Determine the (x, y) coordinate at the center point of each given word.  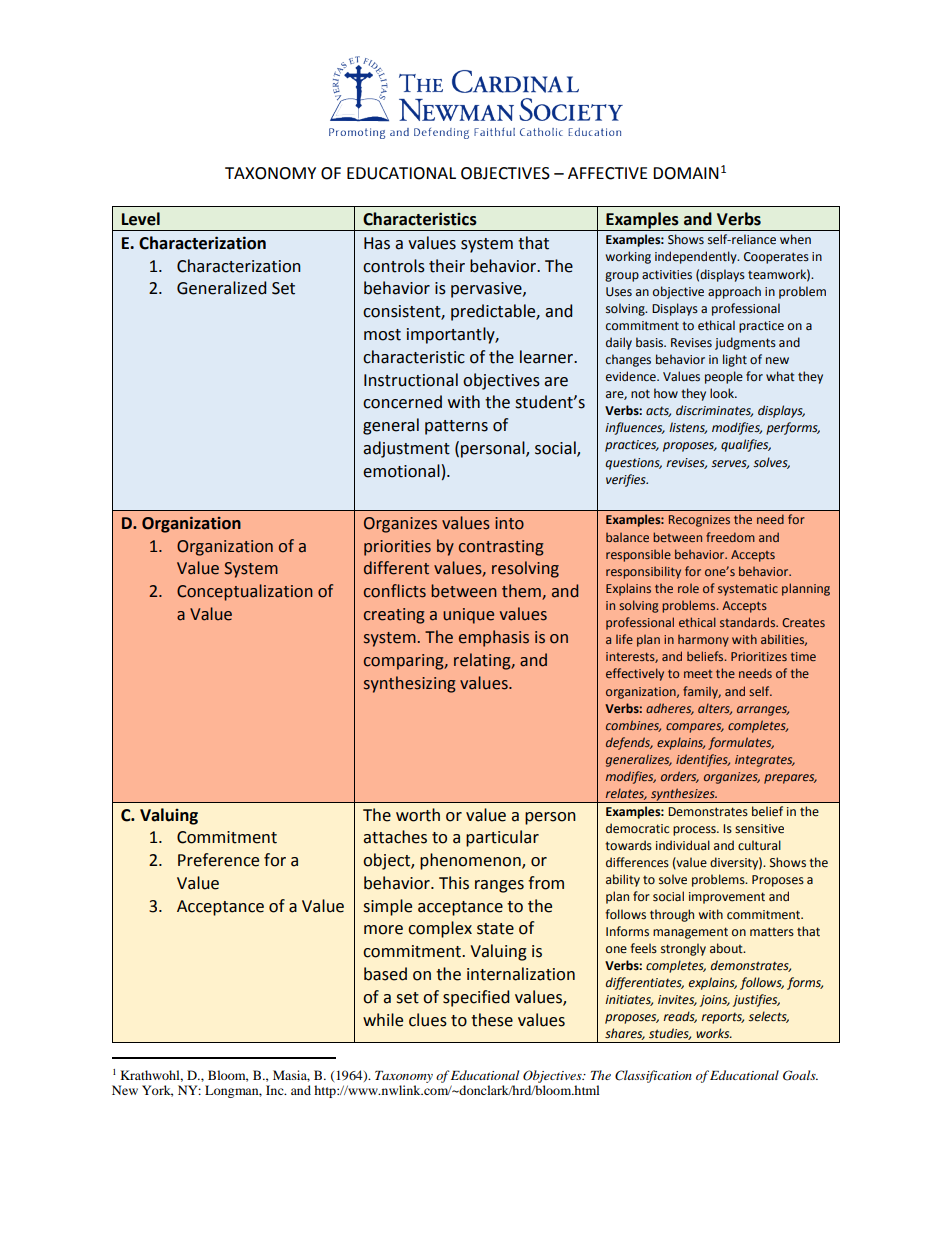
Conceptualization (245, 592)
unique (468, 616)
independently (697, 257)
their (447, 266)
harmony (703, 641)
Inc (276, 1090)
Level (141, 219)
